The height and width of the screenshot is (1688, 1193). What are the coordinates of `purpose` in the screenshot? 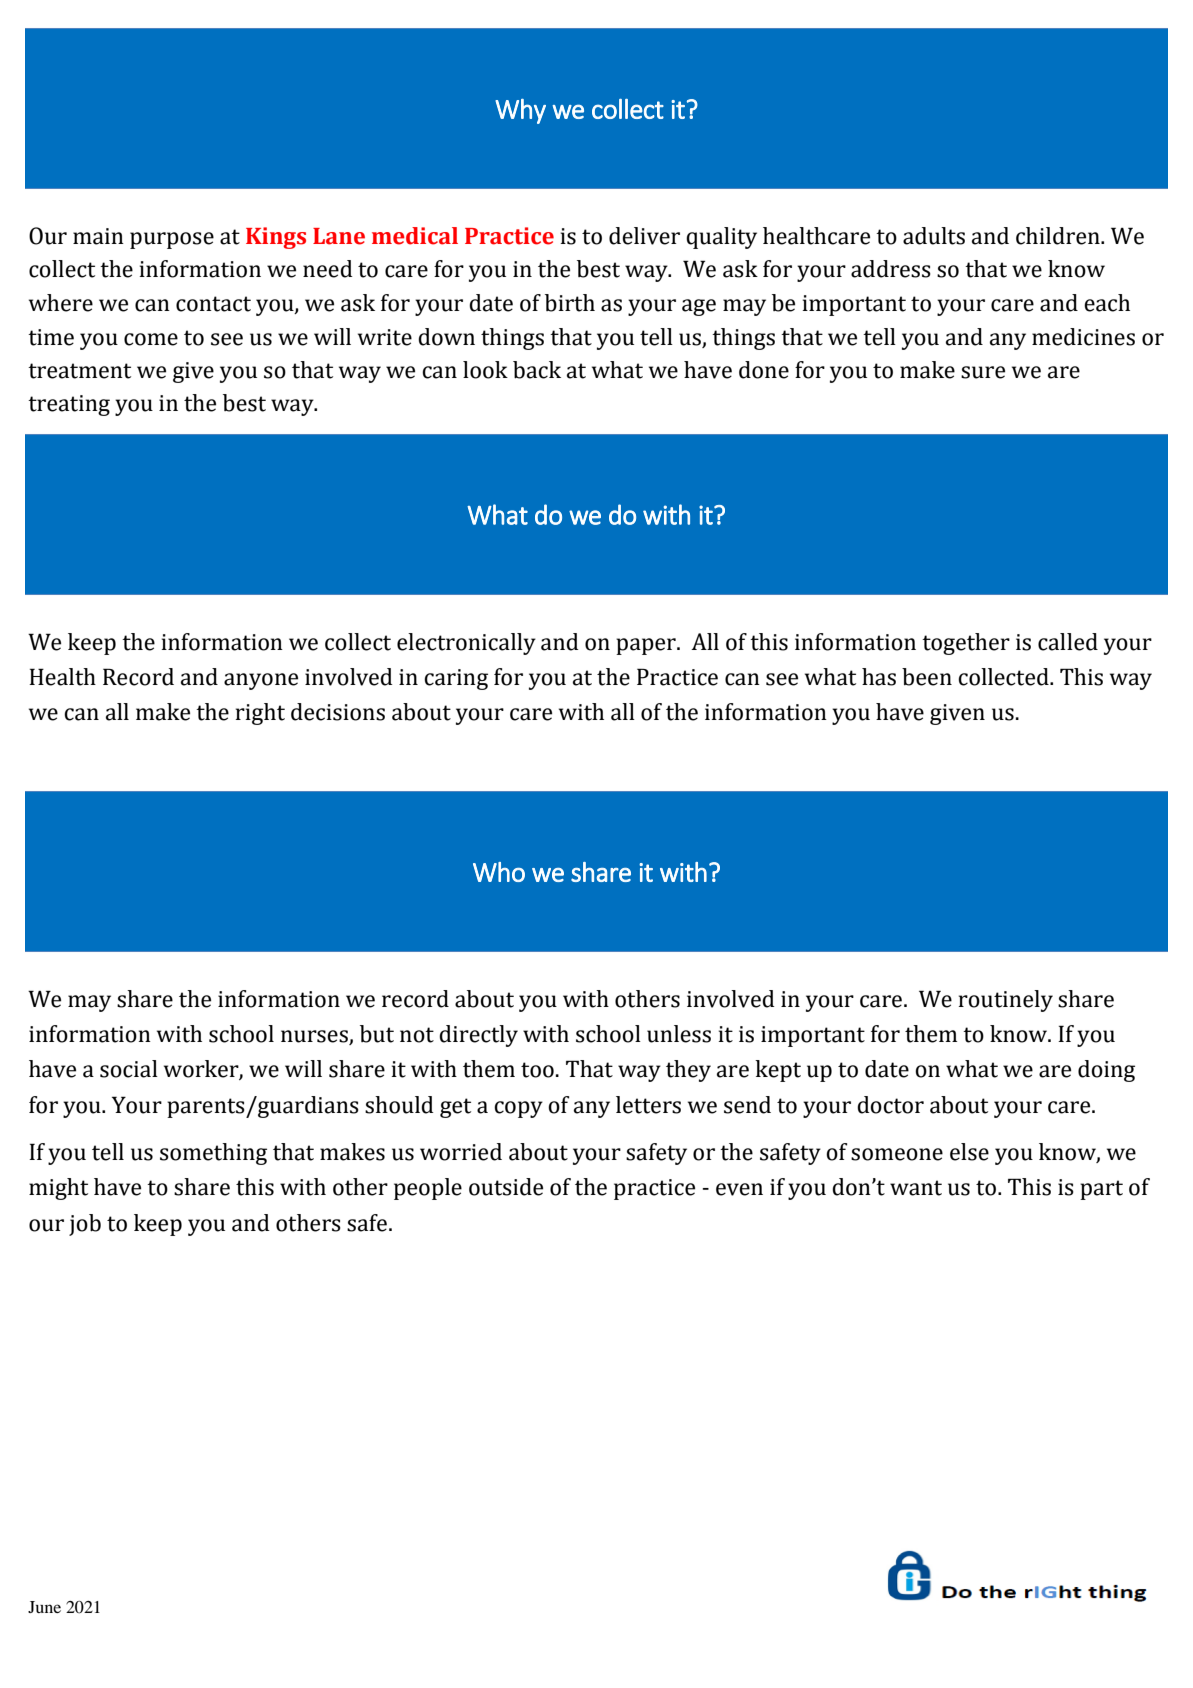 It's located at (172, 240).
